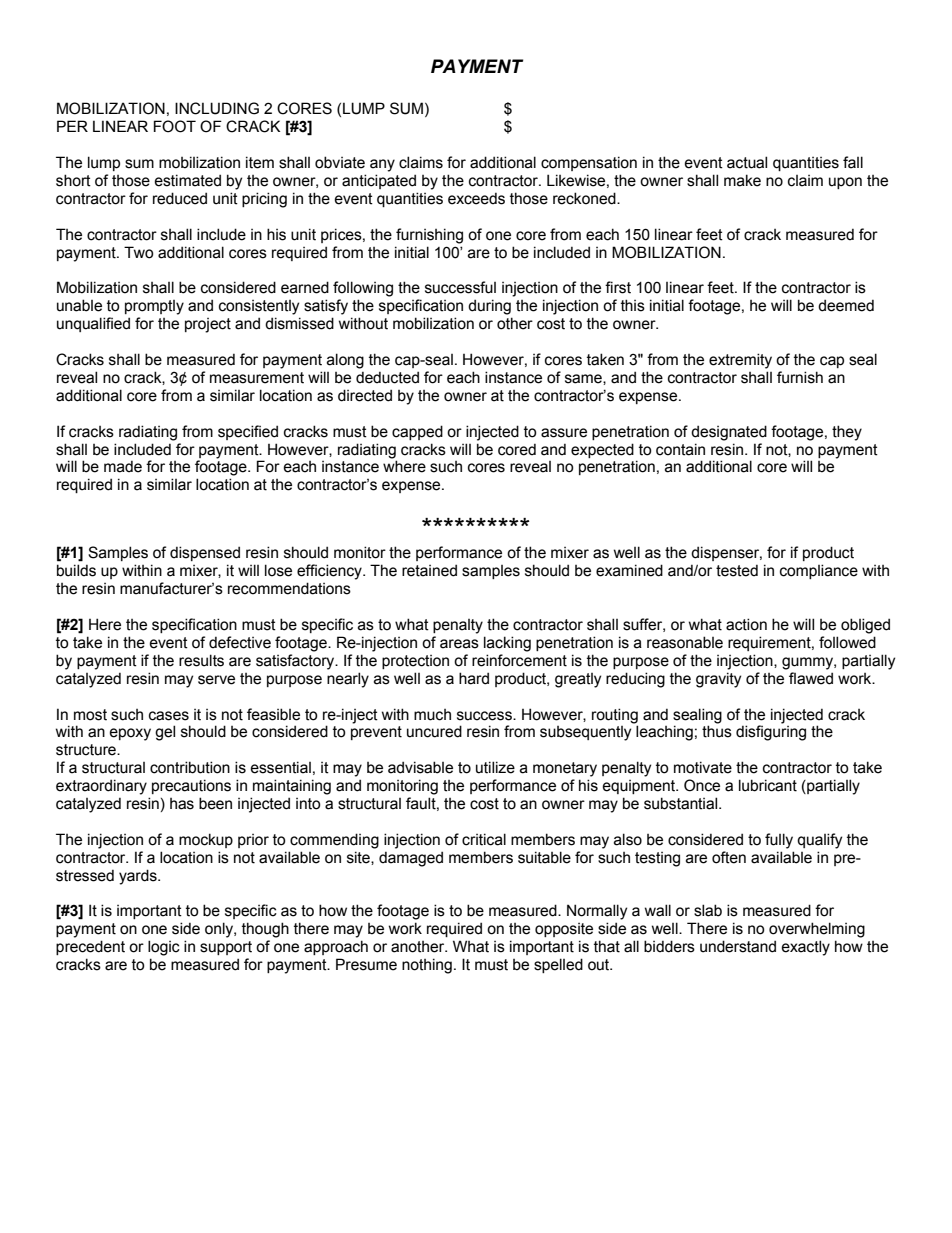 This screenshot has width=952, height=1233. What do you see at coordinates (164, 948) in the screenshot?
I see `logic` at bounding box center [164, 948].
